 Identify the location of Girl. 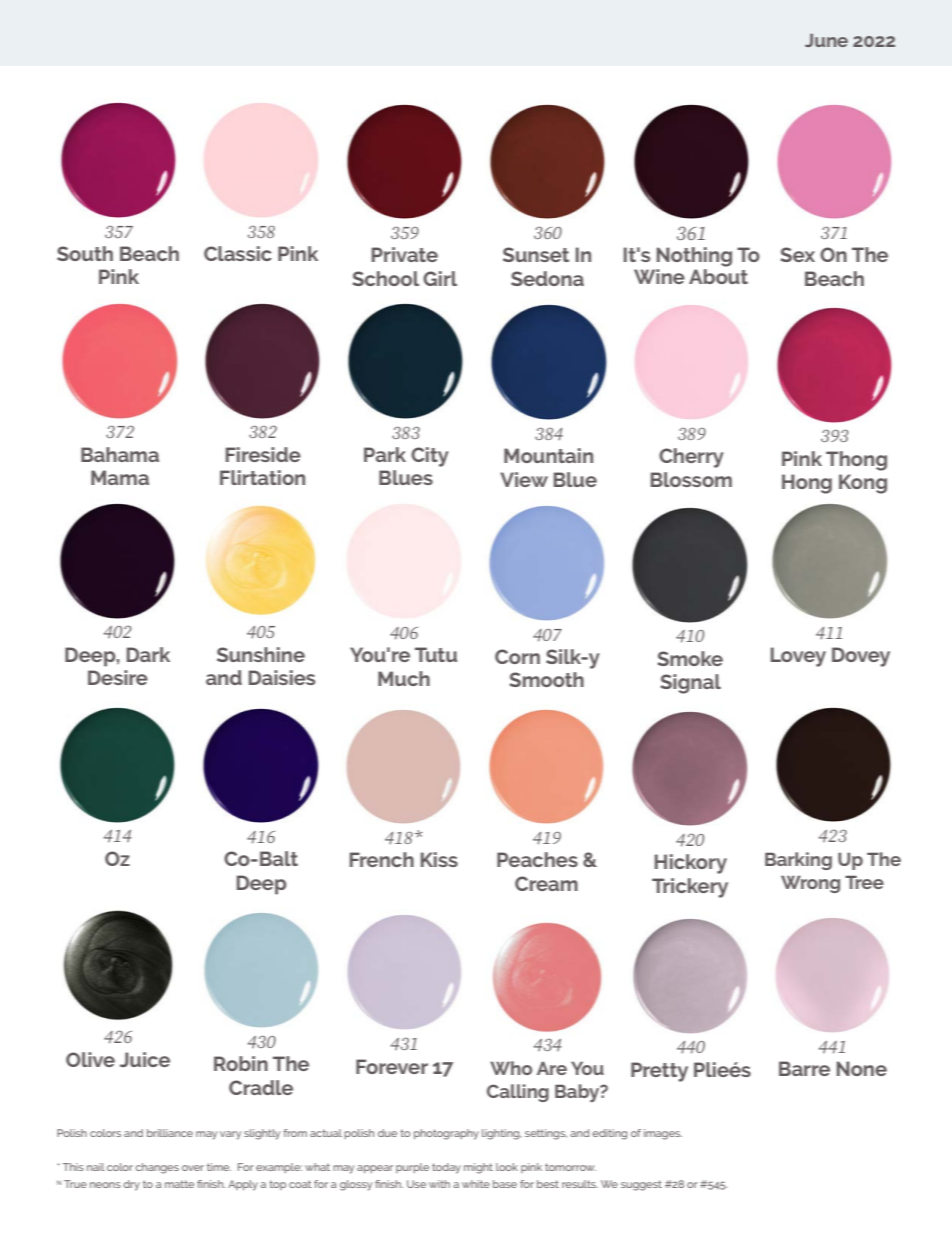
(440, 278).
